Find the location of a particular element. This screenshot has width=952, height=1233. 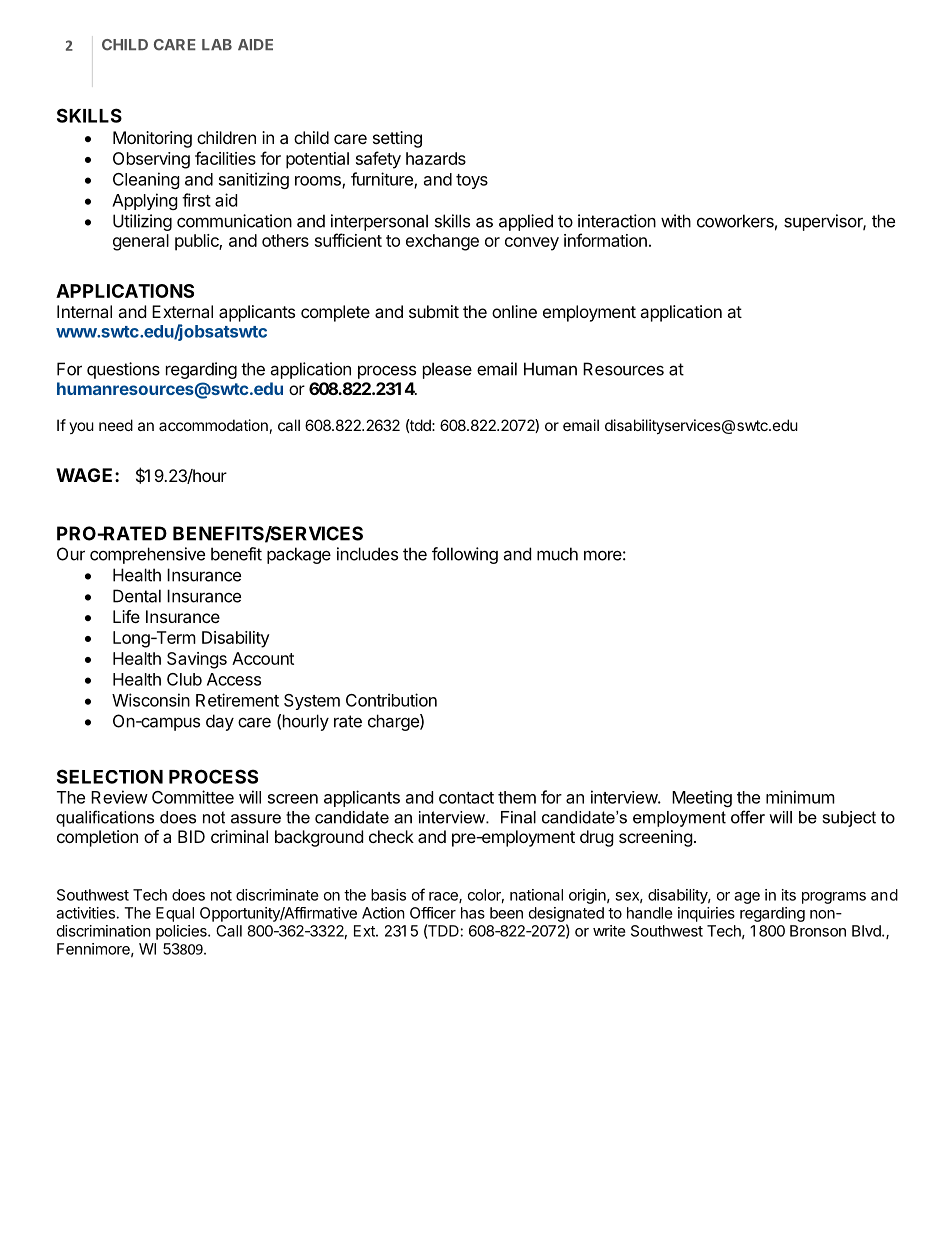

following is located at coordinates (465, 555).
